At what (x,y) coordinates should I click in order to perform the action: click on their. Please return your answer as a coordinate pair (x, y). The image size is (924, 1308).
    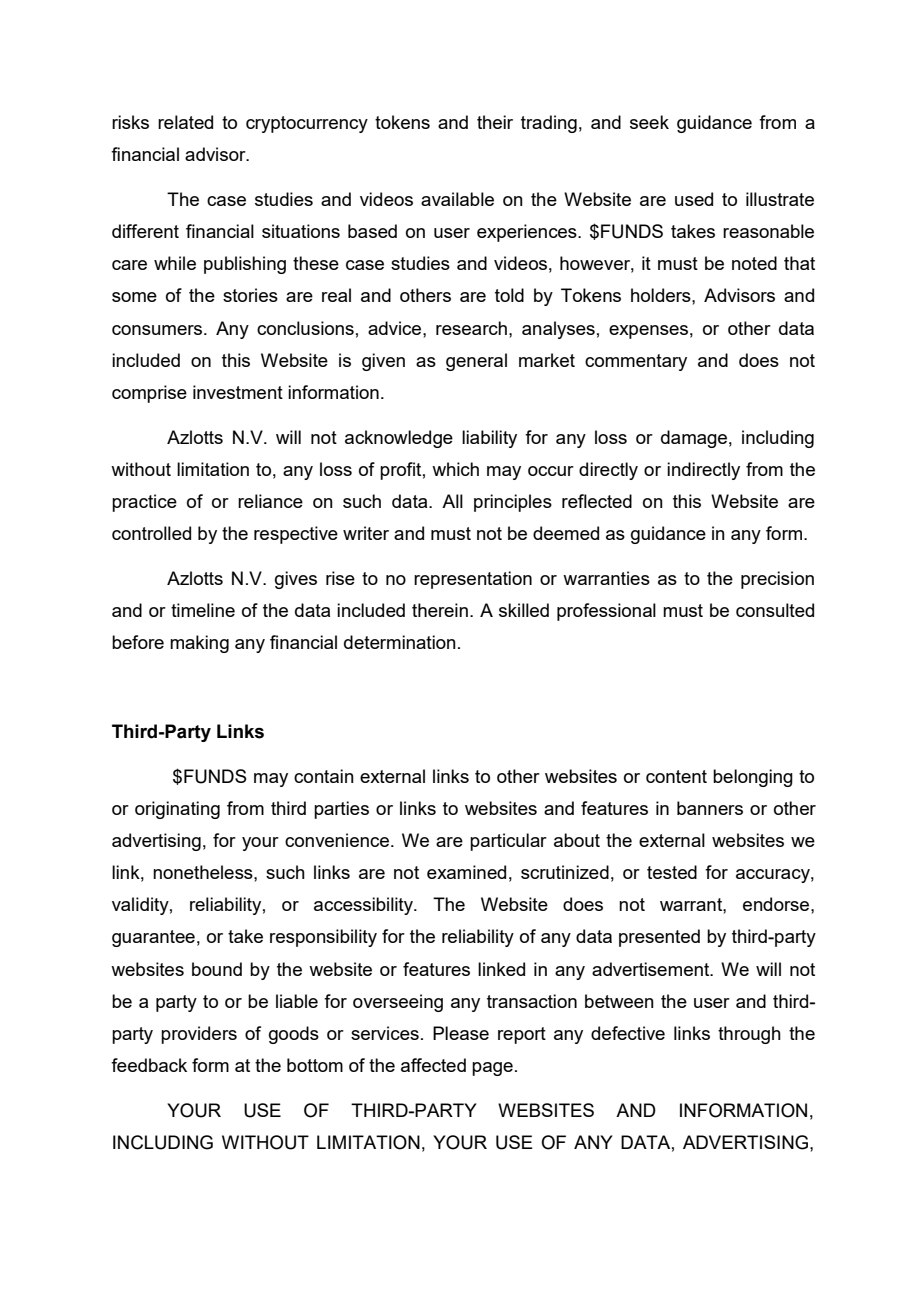
    Looking at the image, I should click on (495, 122).
